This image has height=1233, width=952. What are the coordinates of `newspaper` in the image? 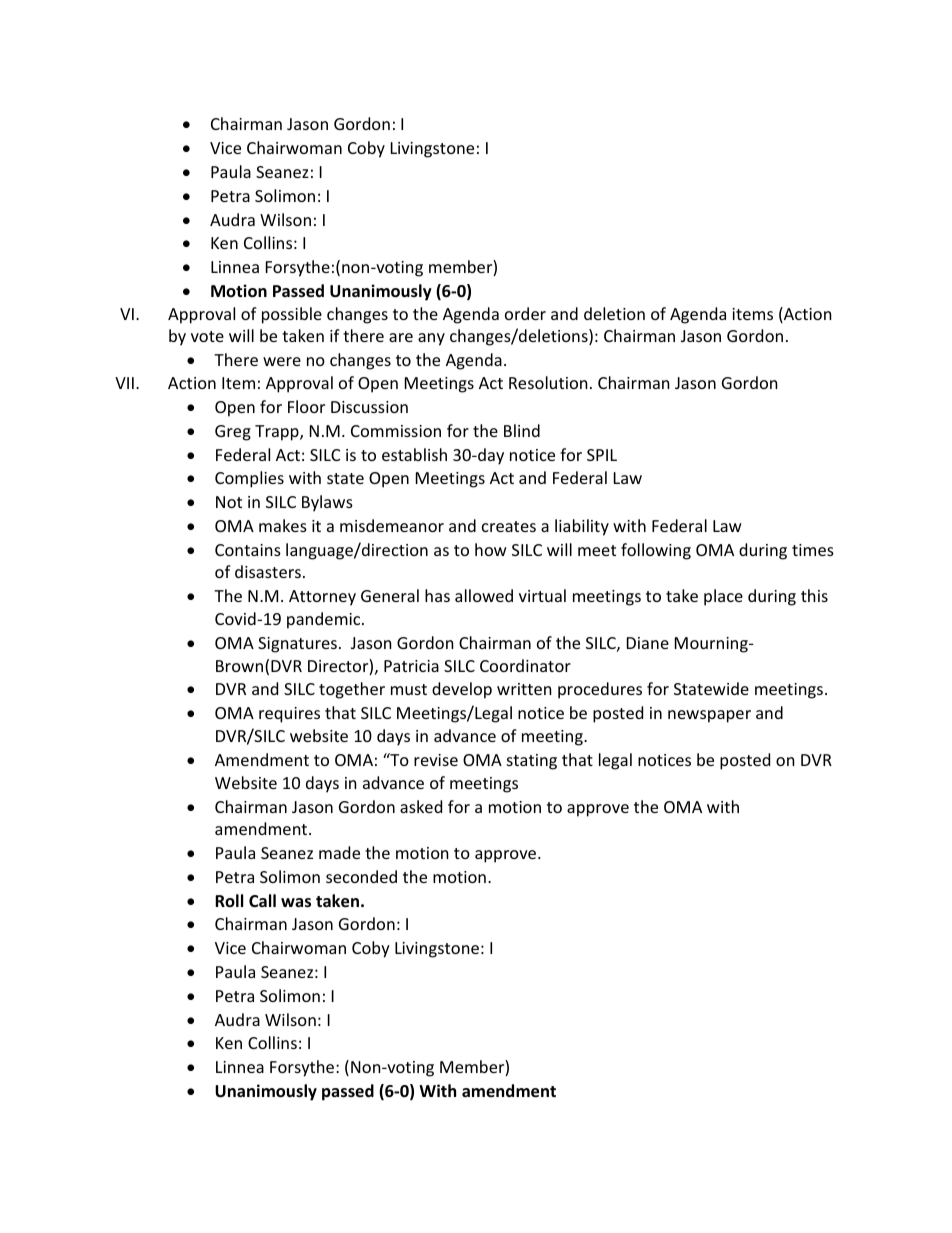 It's located at (709, 716).
